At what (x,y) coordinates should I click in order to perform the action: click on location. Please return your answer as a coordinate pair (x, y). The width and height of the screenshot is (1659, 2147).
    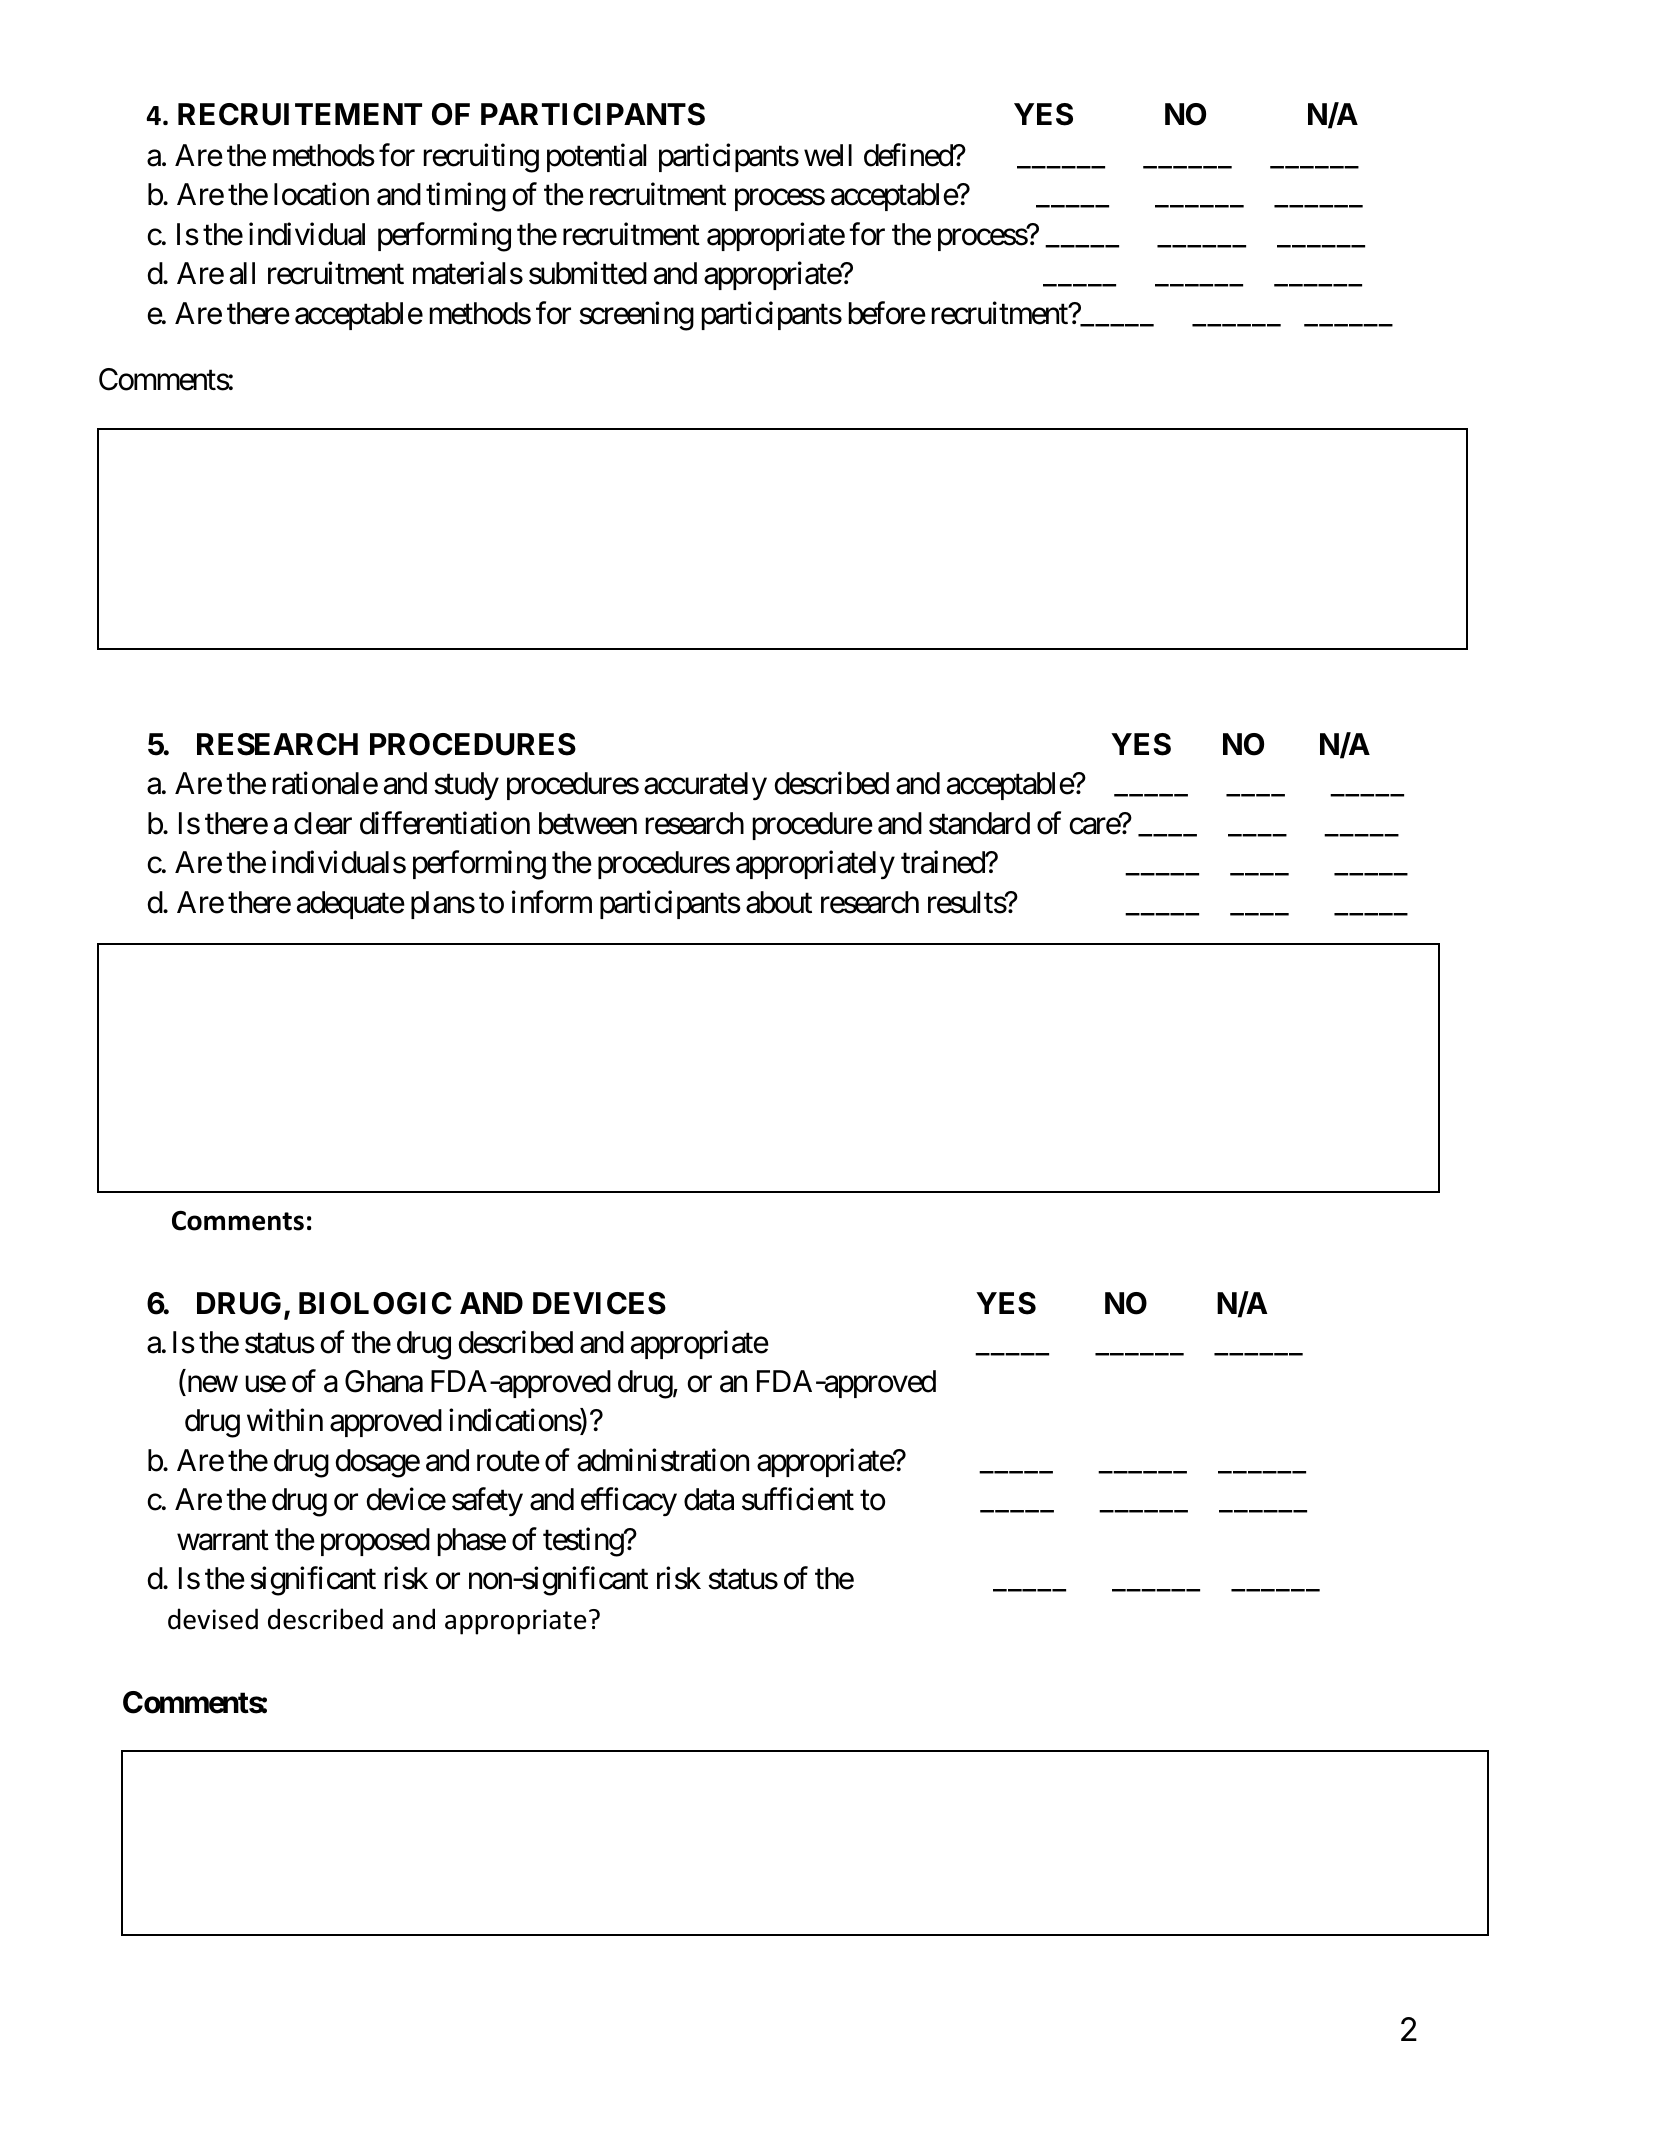
    Looking at the image, I should click on (321, 194).
